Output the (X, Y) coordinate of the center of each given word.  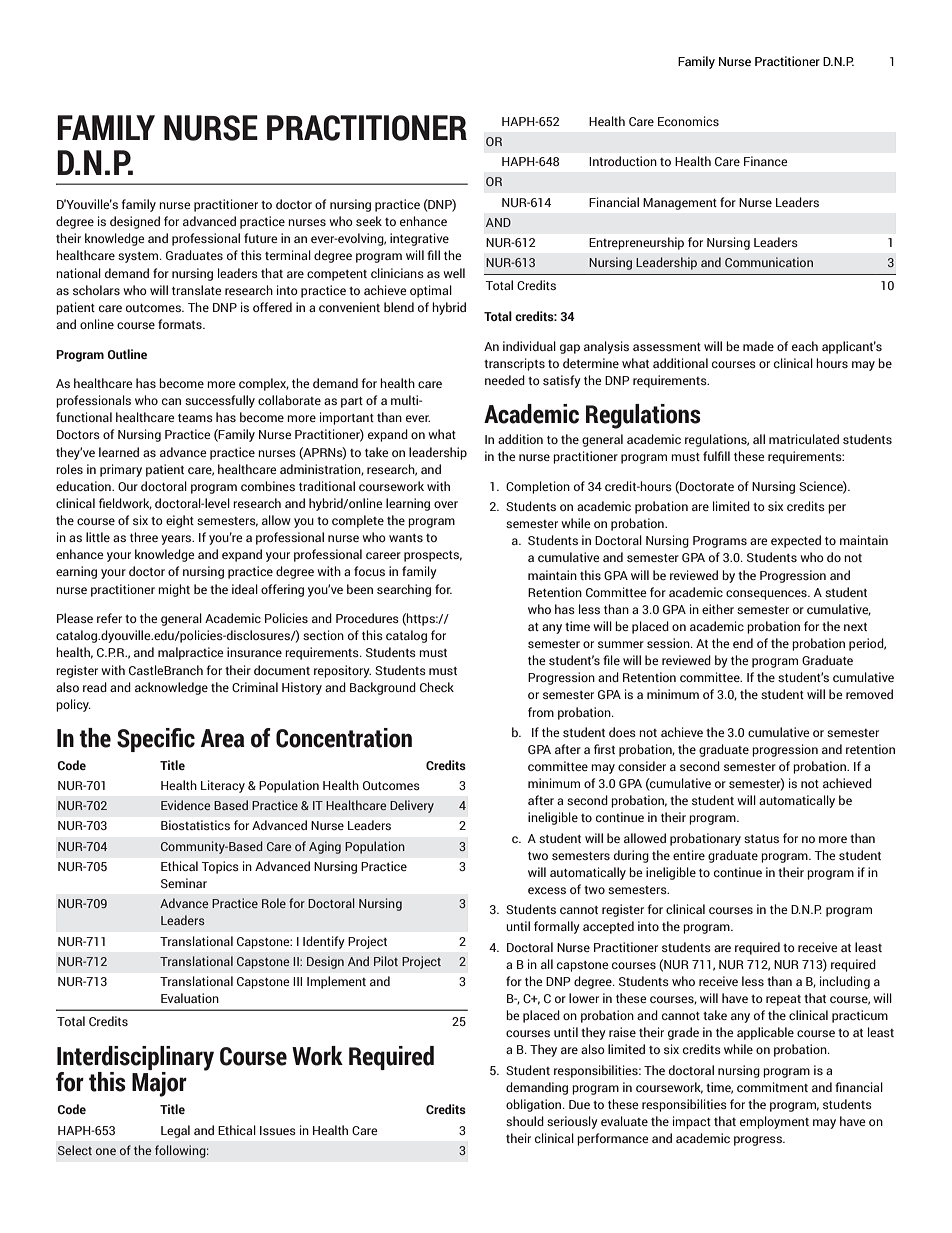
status (761, 839)
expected (796, 541)
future (261, 238)
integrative (419, 239)
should (525, 1121)
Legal (175, 1131)
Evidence (185, 805)
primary (121, 470)
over (446, 504)
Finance (766, 161)
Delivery (412, 806)
